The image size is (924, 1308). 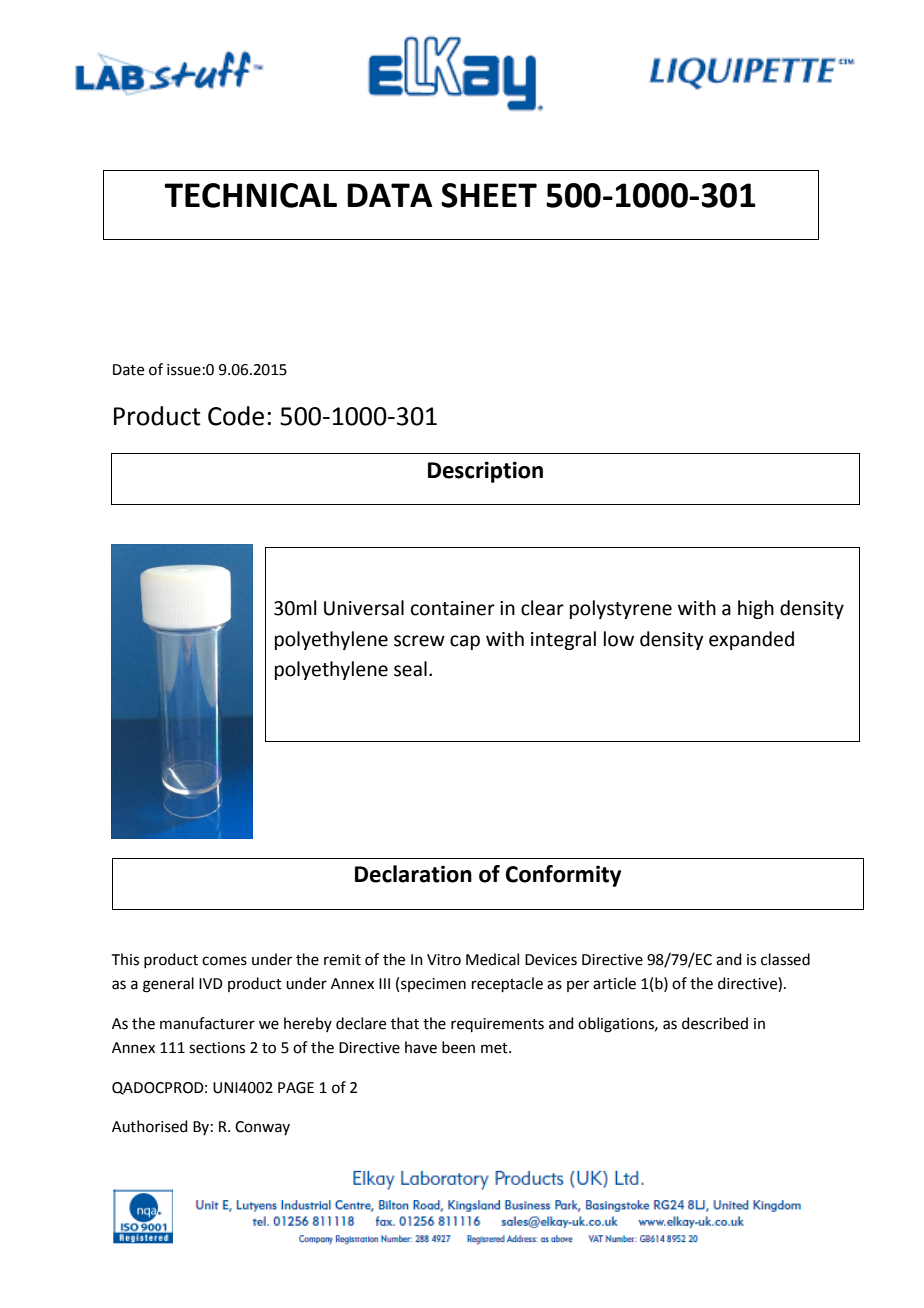 What do you see at coordinates (485, 472) in the page?
I see `Description` at bounding box center [485, 472].
